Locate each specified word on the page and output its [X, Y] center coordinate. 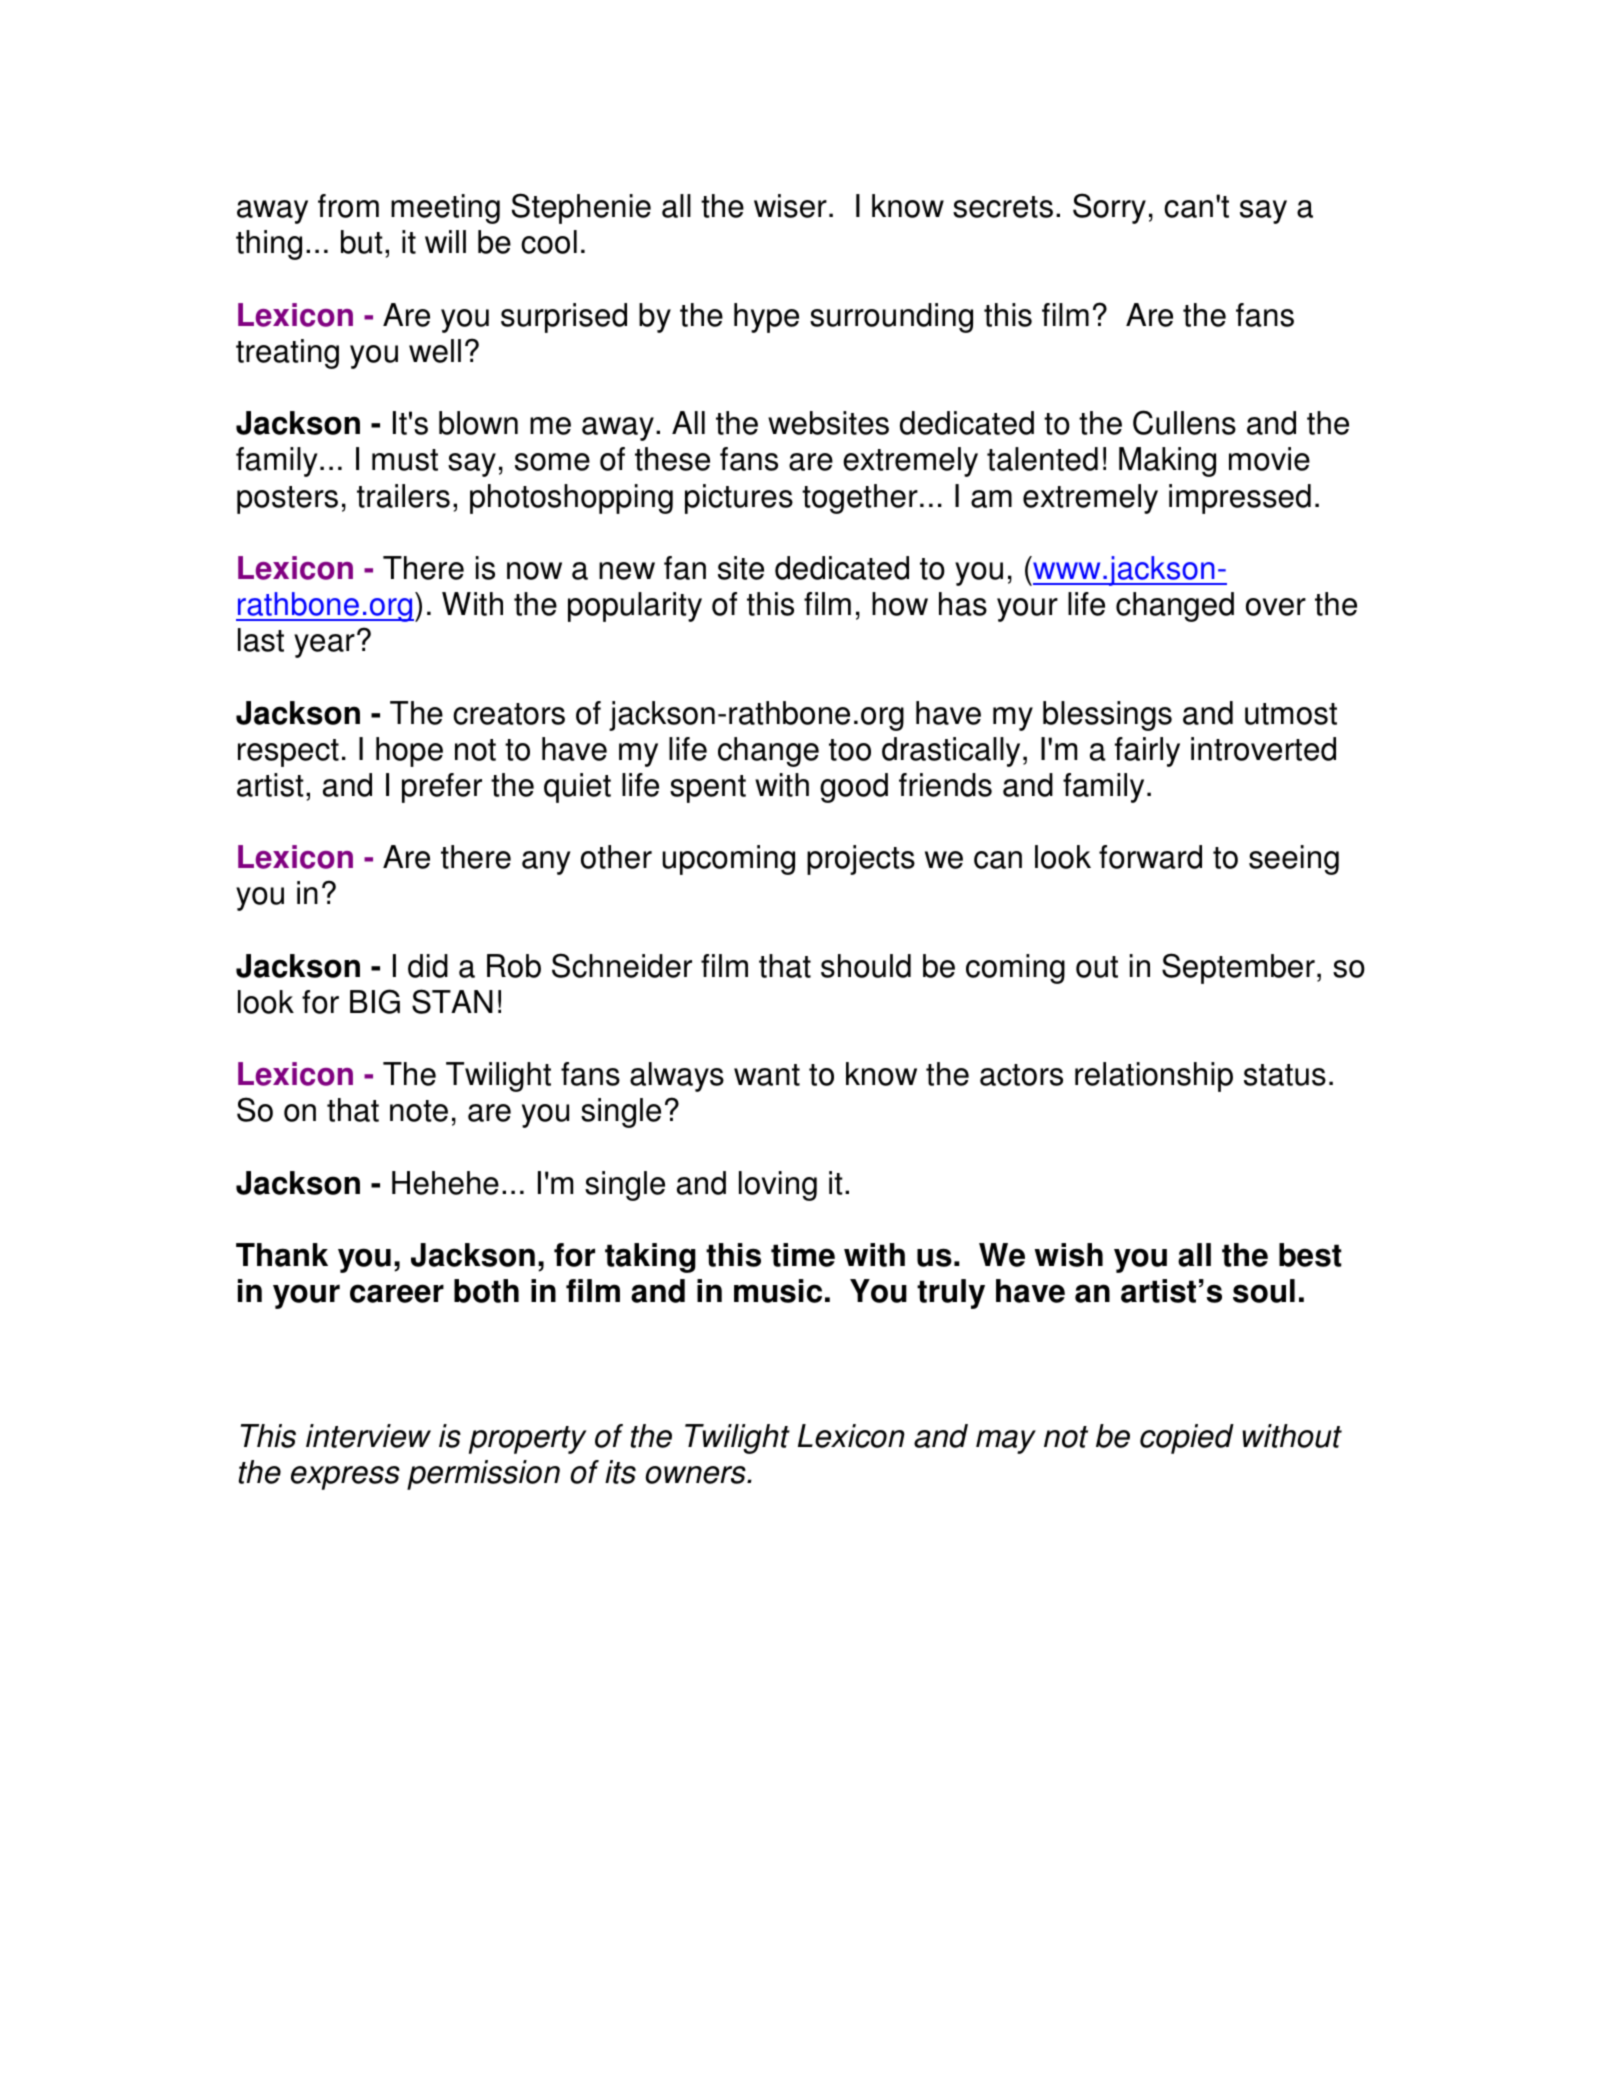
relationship [1154, 1077]
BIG [375, 1001]
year [324, 646]
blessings [1107, 716]
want [767, 1075]
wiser [790, 206]
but [362, 242]
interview [368, 1436]
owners [696, 1475]
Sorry [1109, 208]
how [900, 604]
